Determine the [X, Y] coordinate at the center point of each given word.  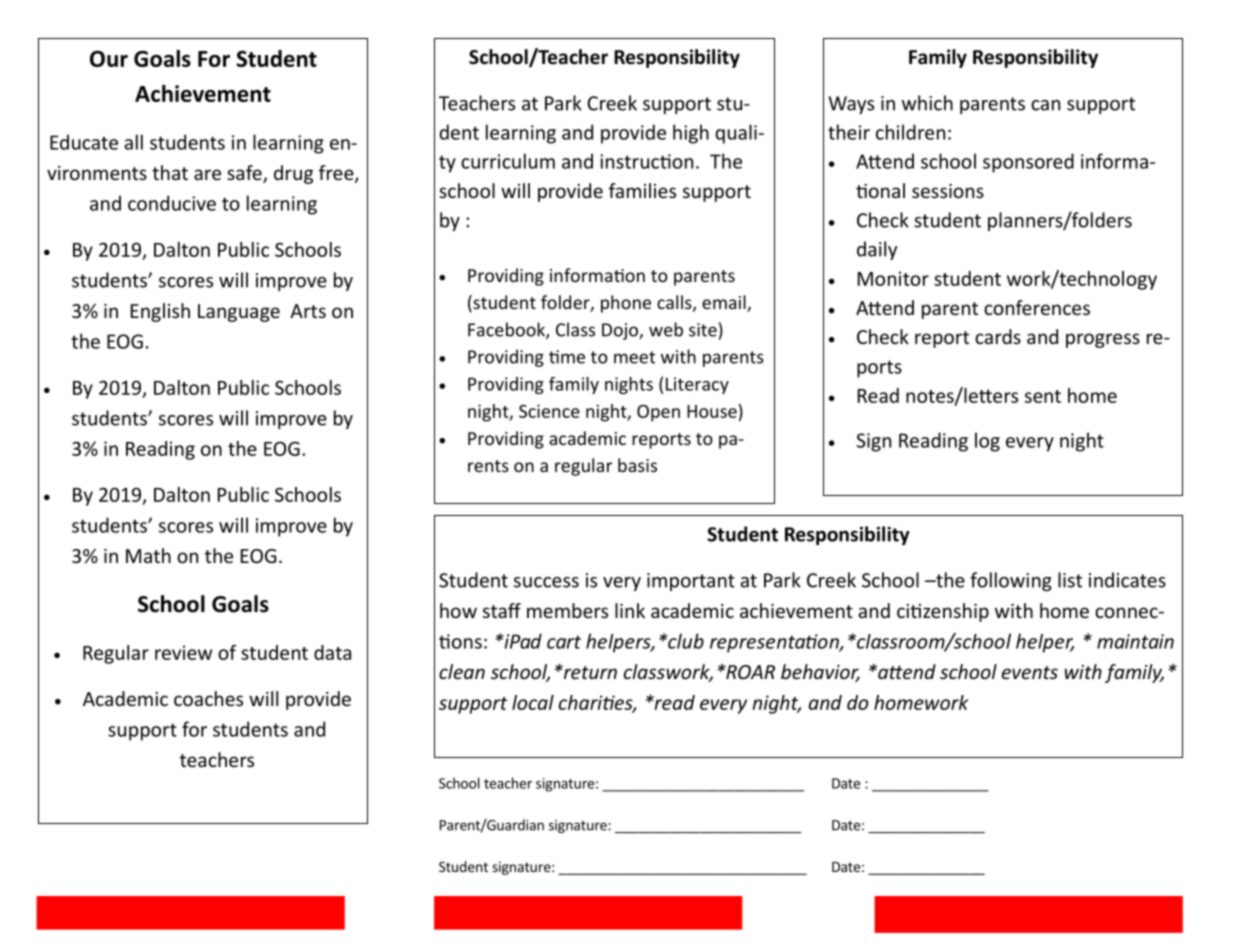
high [691, 134]
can [1045, 105]
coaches [208, 698]
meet [634, 357]
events [1030, 672]
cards [998, 336]
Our [109, 58]
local [533, 702]
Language [239, 313]
